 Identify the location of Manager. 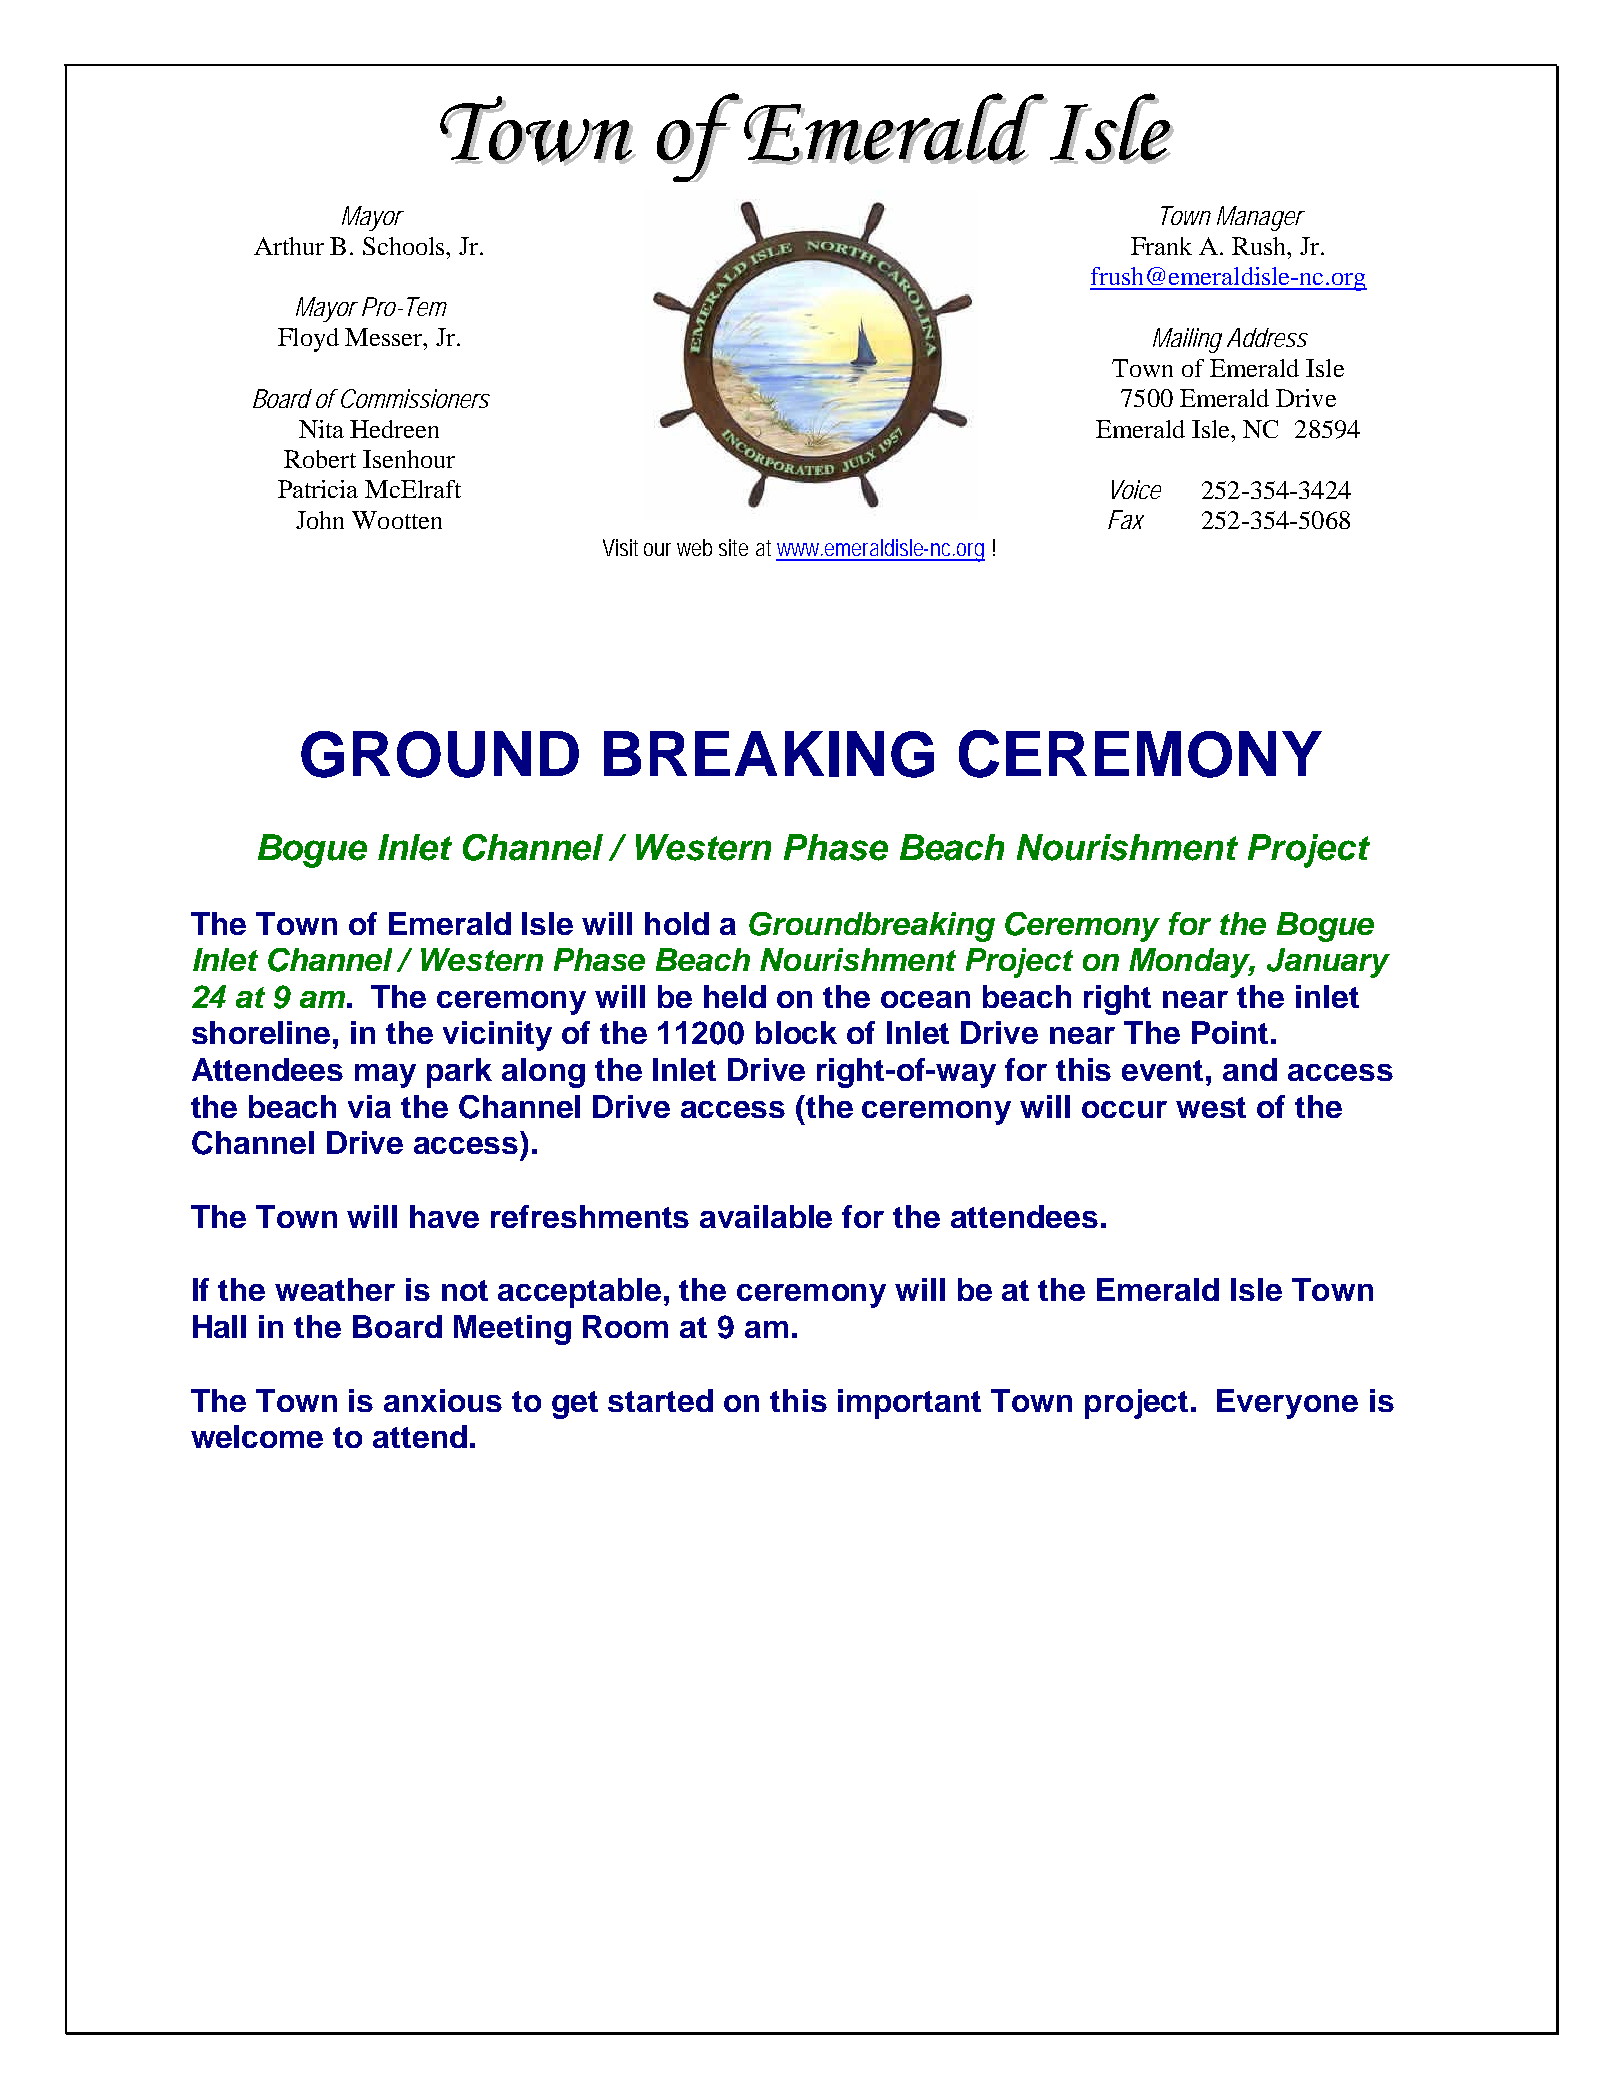
(1261, 218).
